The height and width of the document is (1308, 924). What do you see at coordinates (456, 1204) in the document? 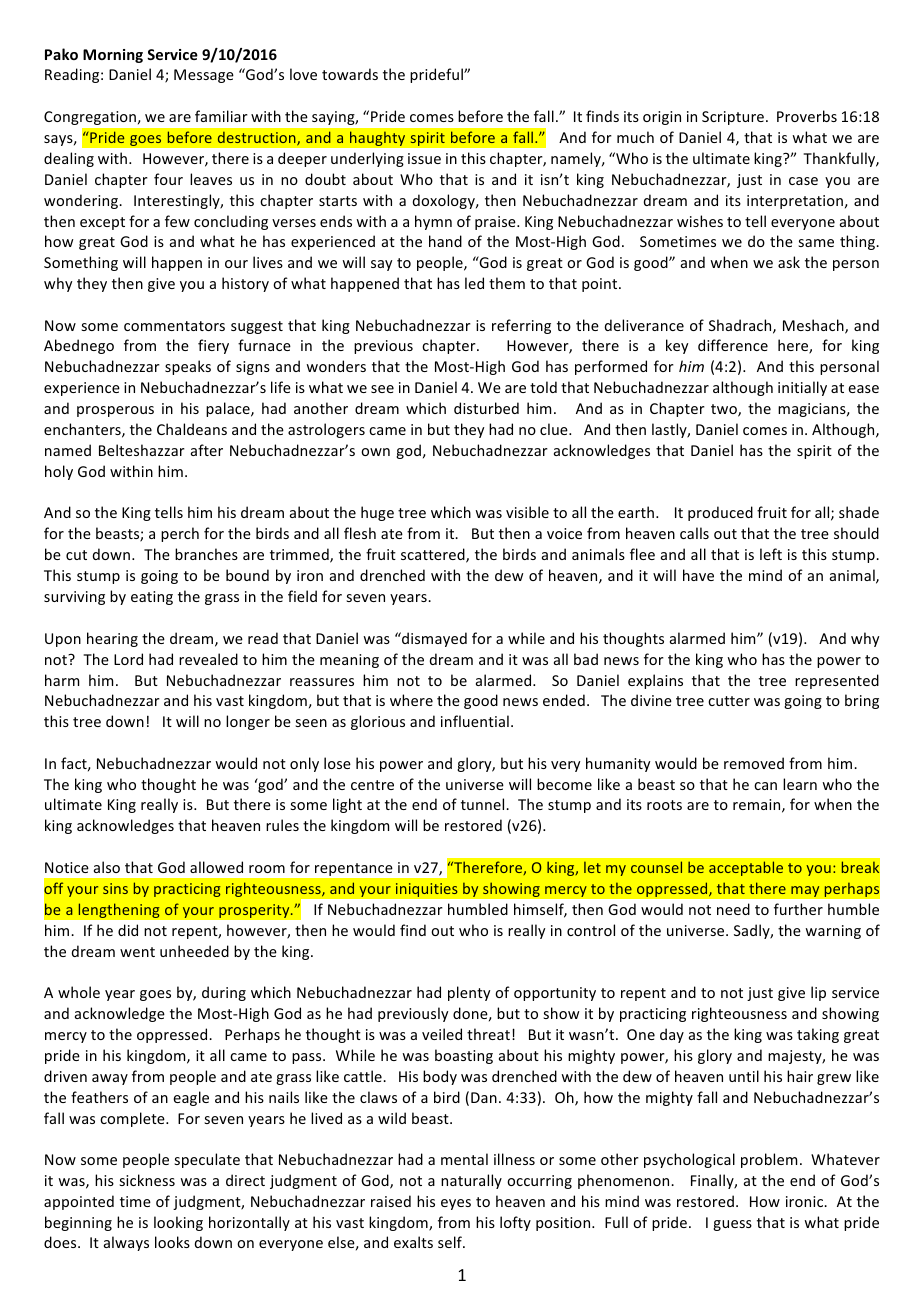
I see `eyes` at bounding box center [456, 1204].
